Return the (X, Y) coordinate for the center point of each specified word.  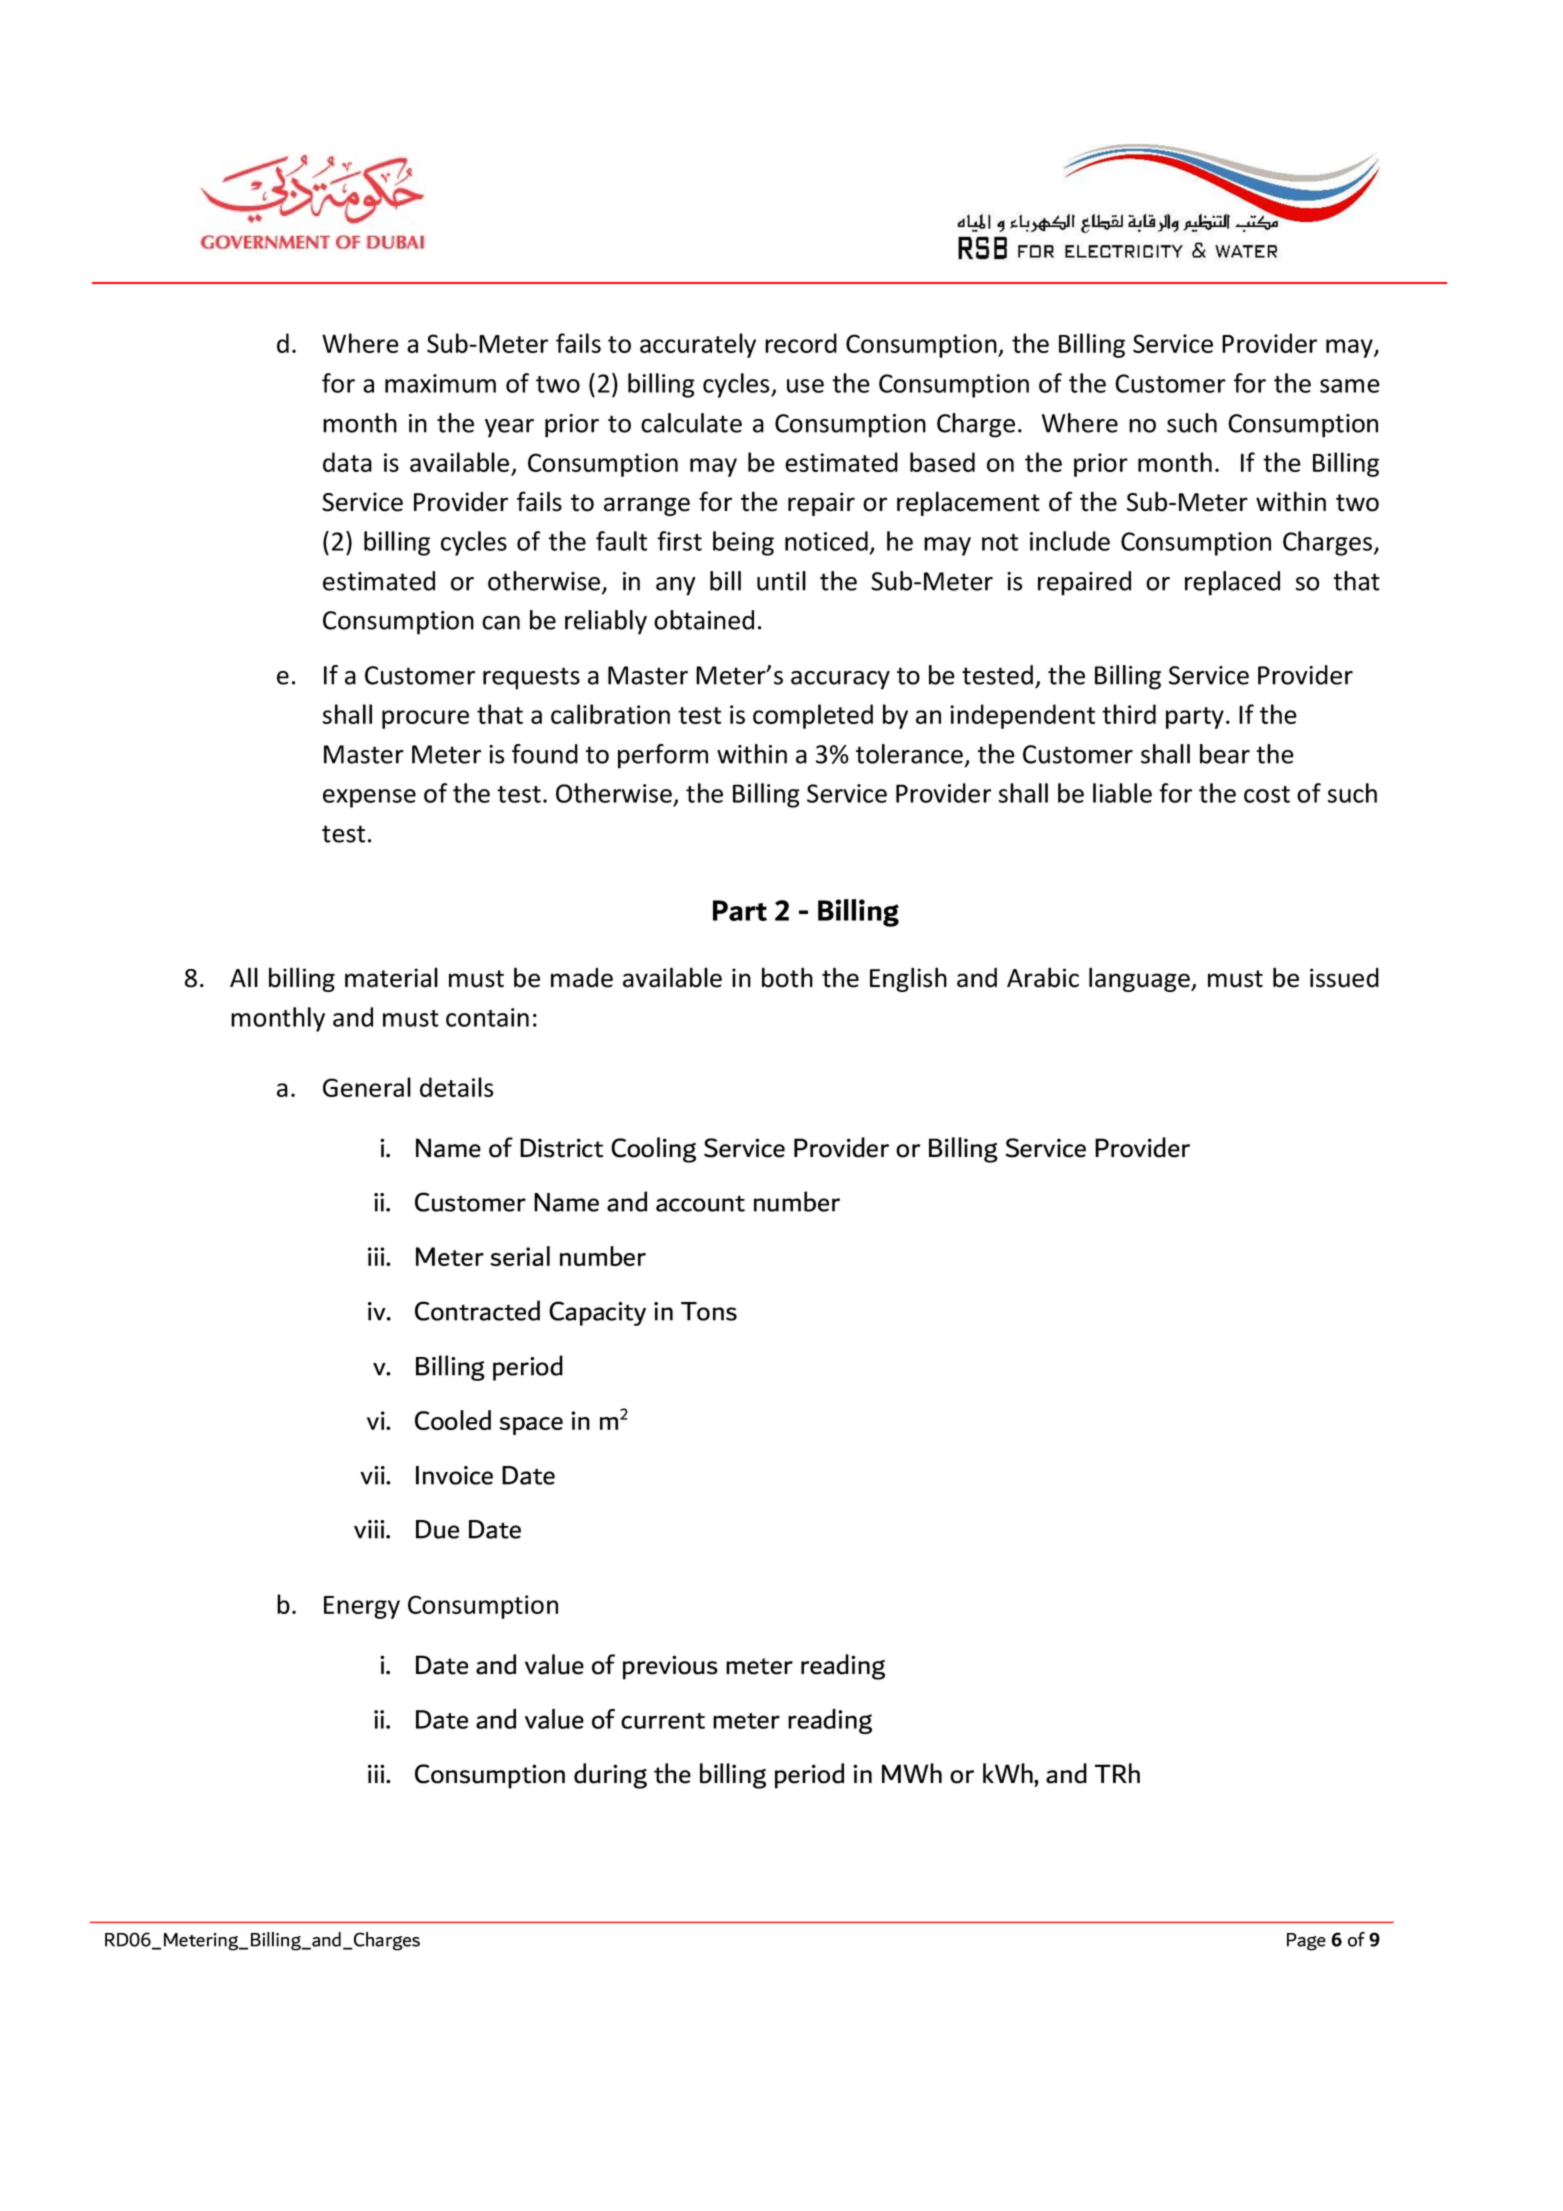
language (1140, 979)
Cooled (453, 1420)
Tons (709, 1311)
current (663, 1721)
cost (1267, 794)
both (787, 977)
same (1350, 386)
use (805, 386)
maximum (440, 383)
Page (1306, 1942)
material (391, 977)
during (610, 1776)
